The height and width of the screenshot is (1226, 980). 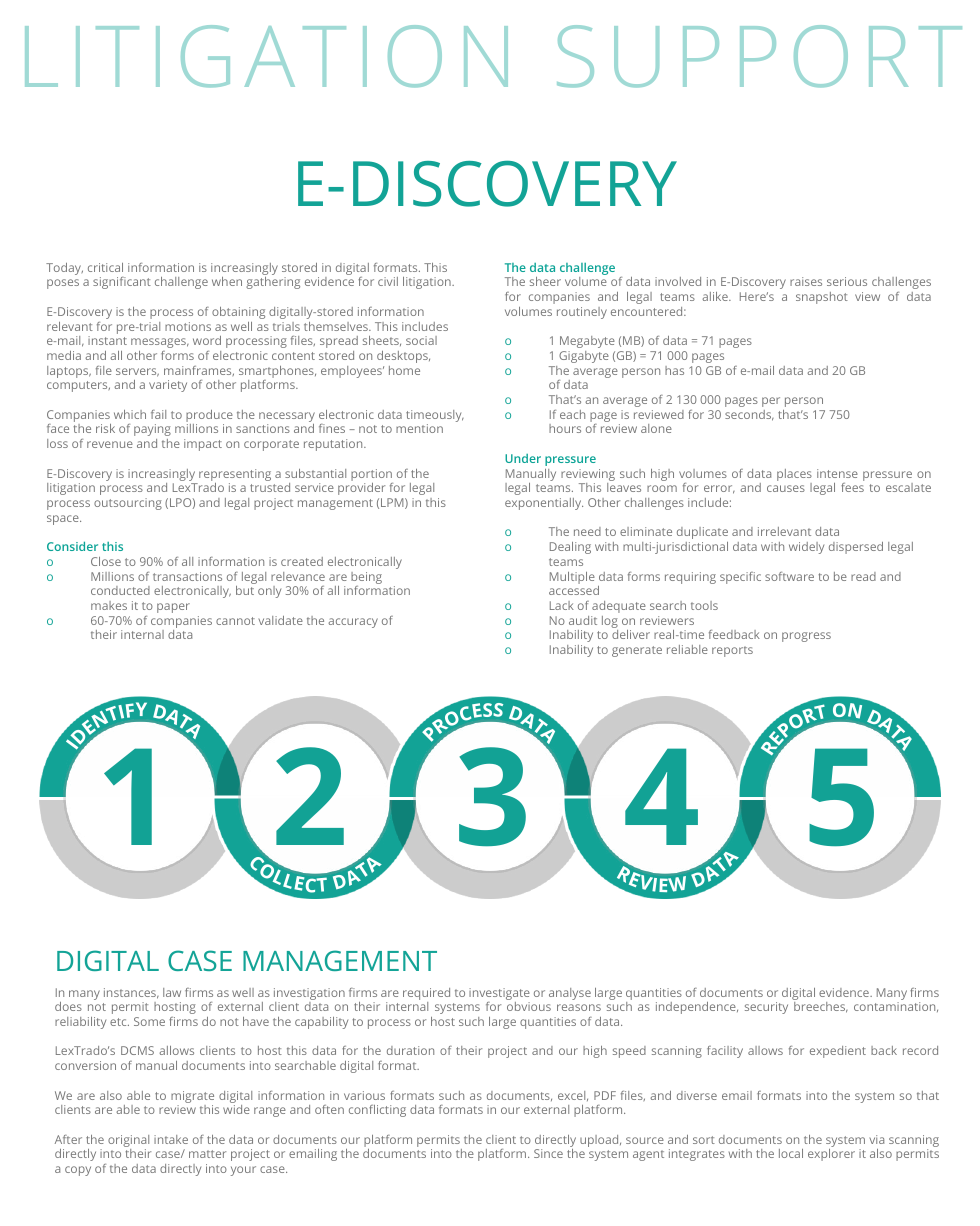 I want to click on progress, so click(x=806, y=637).
